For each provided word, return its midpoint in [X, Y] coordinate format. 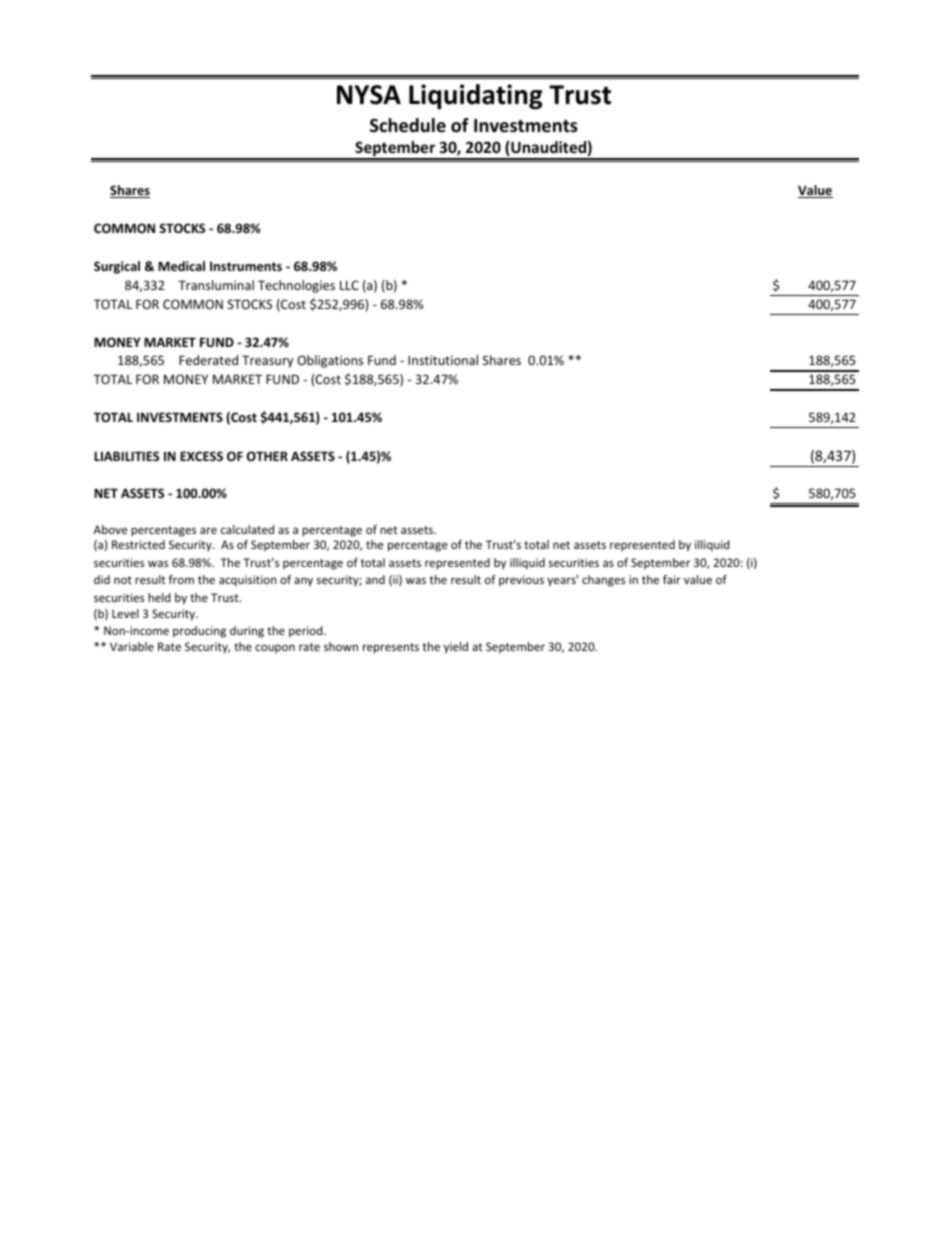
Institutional [443, 360]
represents [391, 648]
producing [199, 632]
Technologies [296, 286]
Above [110, 529]
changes [603, 581]
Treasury [268, 361]
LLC [349, 285]
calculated [247, 529]
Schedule [408, 125]
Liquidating [476, 97]
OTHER [267, 456]
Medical [181, 266]
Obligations [330, 361]
